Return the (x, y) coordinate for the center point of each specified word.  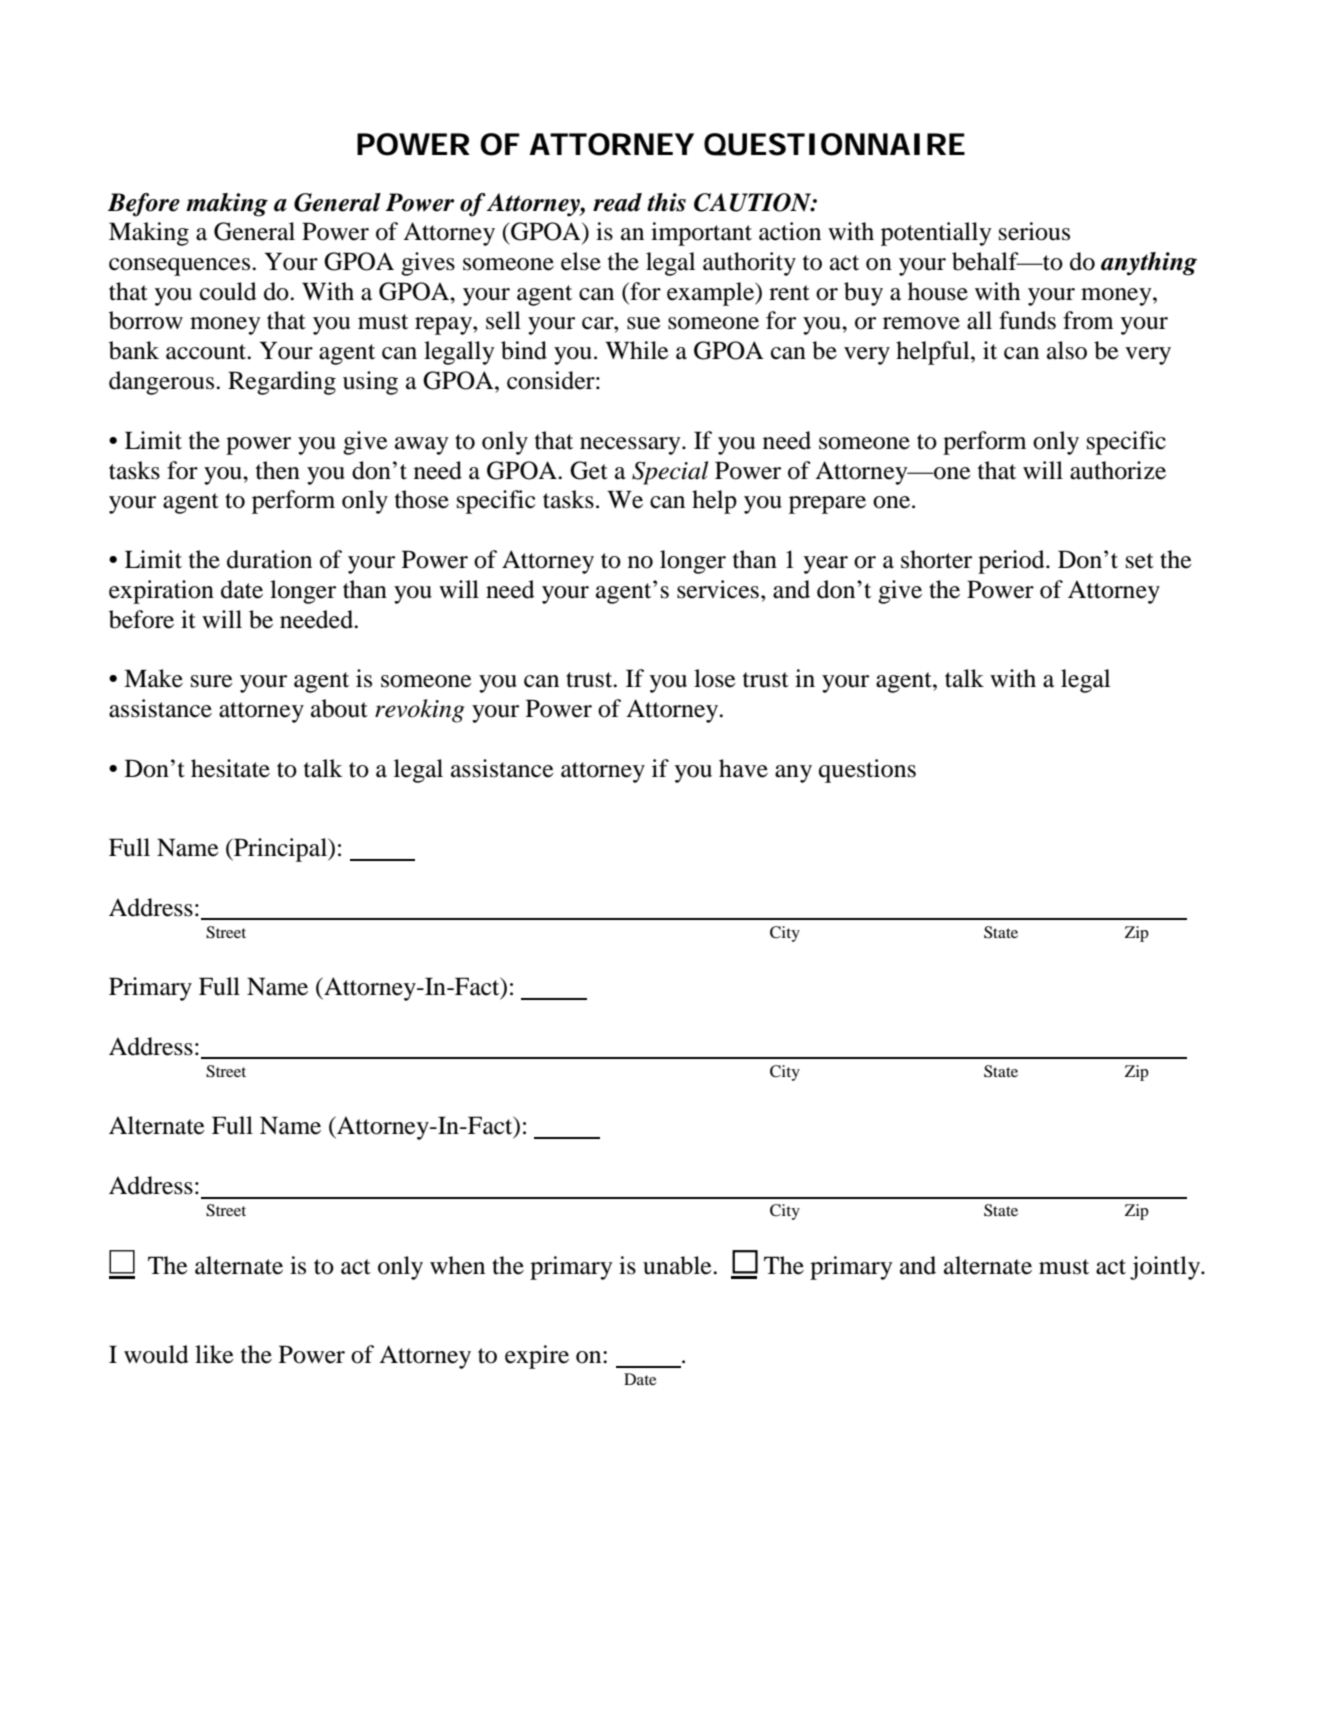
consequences (181, 267)
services (718, 589)
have (743, 768)
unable (678, 1265)
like (214, 1354)
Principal (281, 850)
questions (867, 771)
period (1012, 562)
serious (1034, 231)
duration (269, 559)
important (701, 234)
